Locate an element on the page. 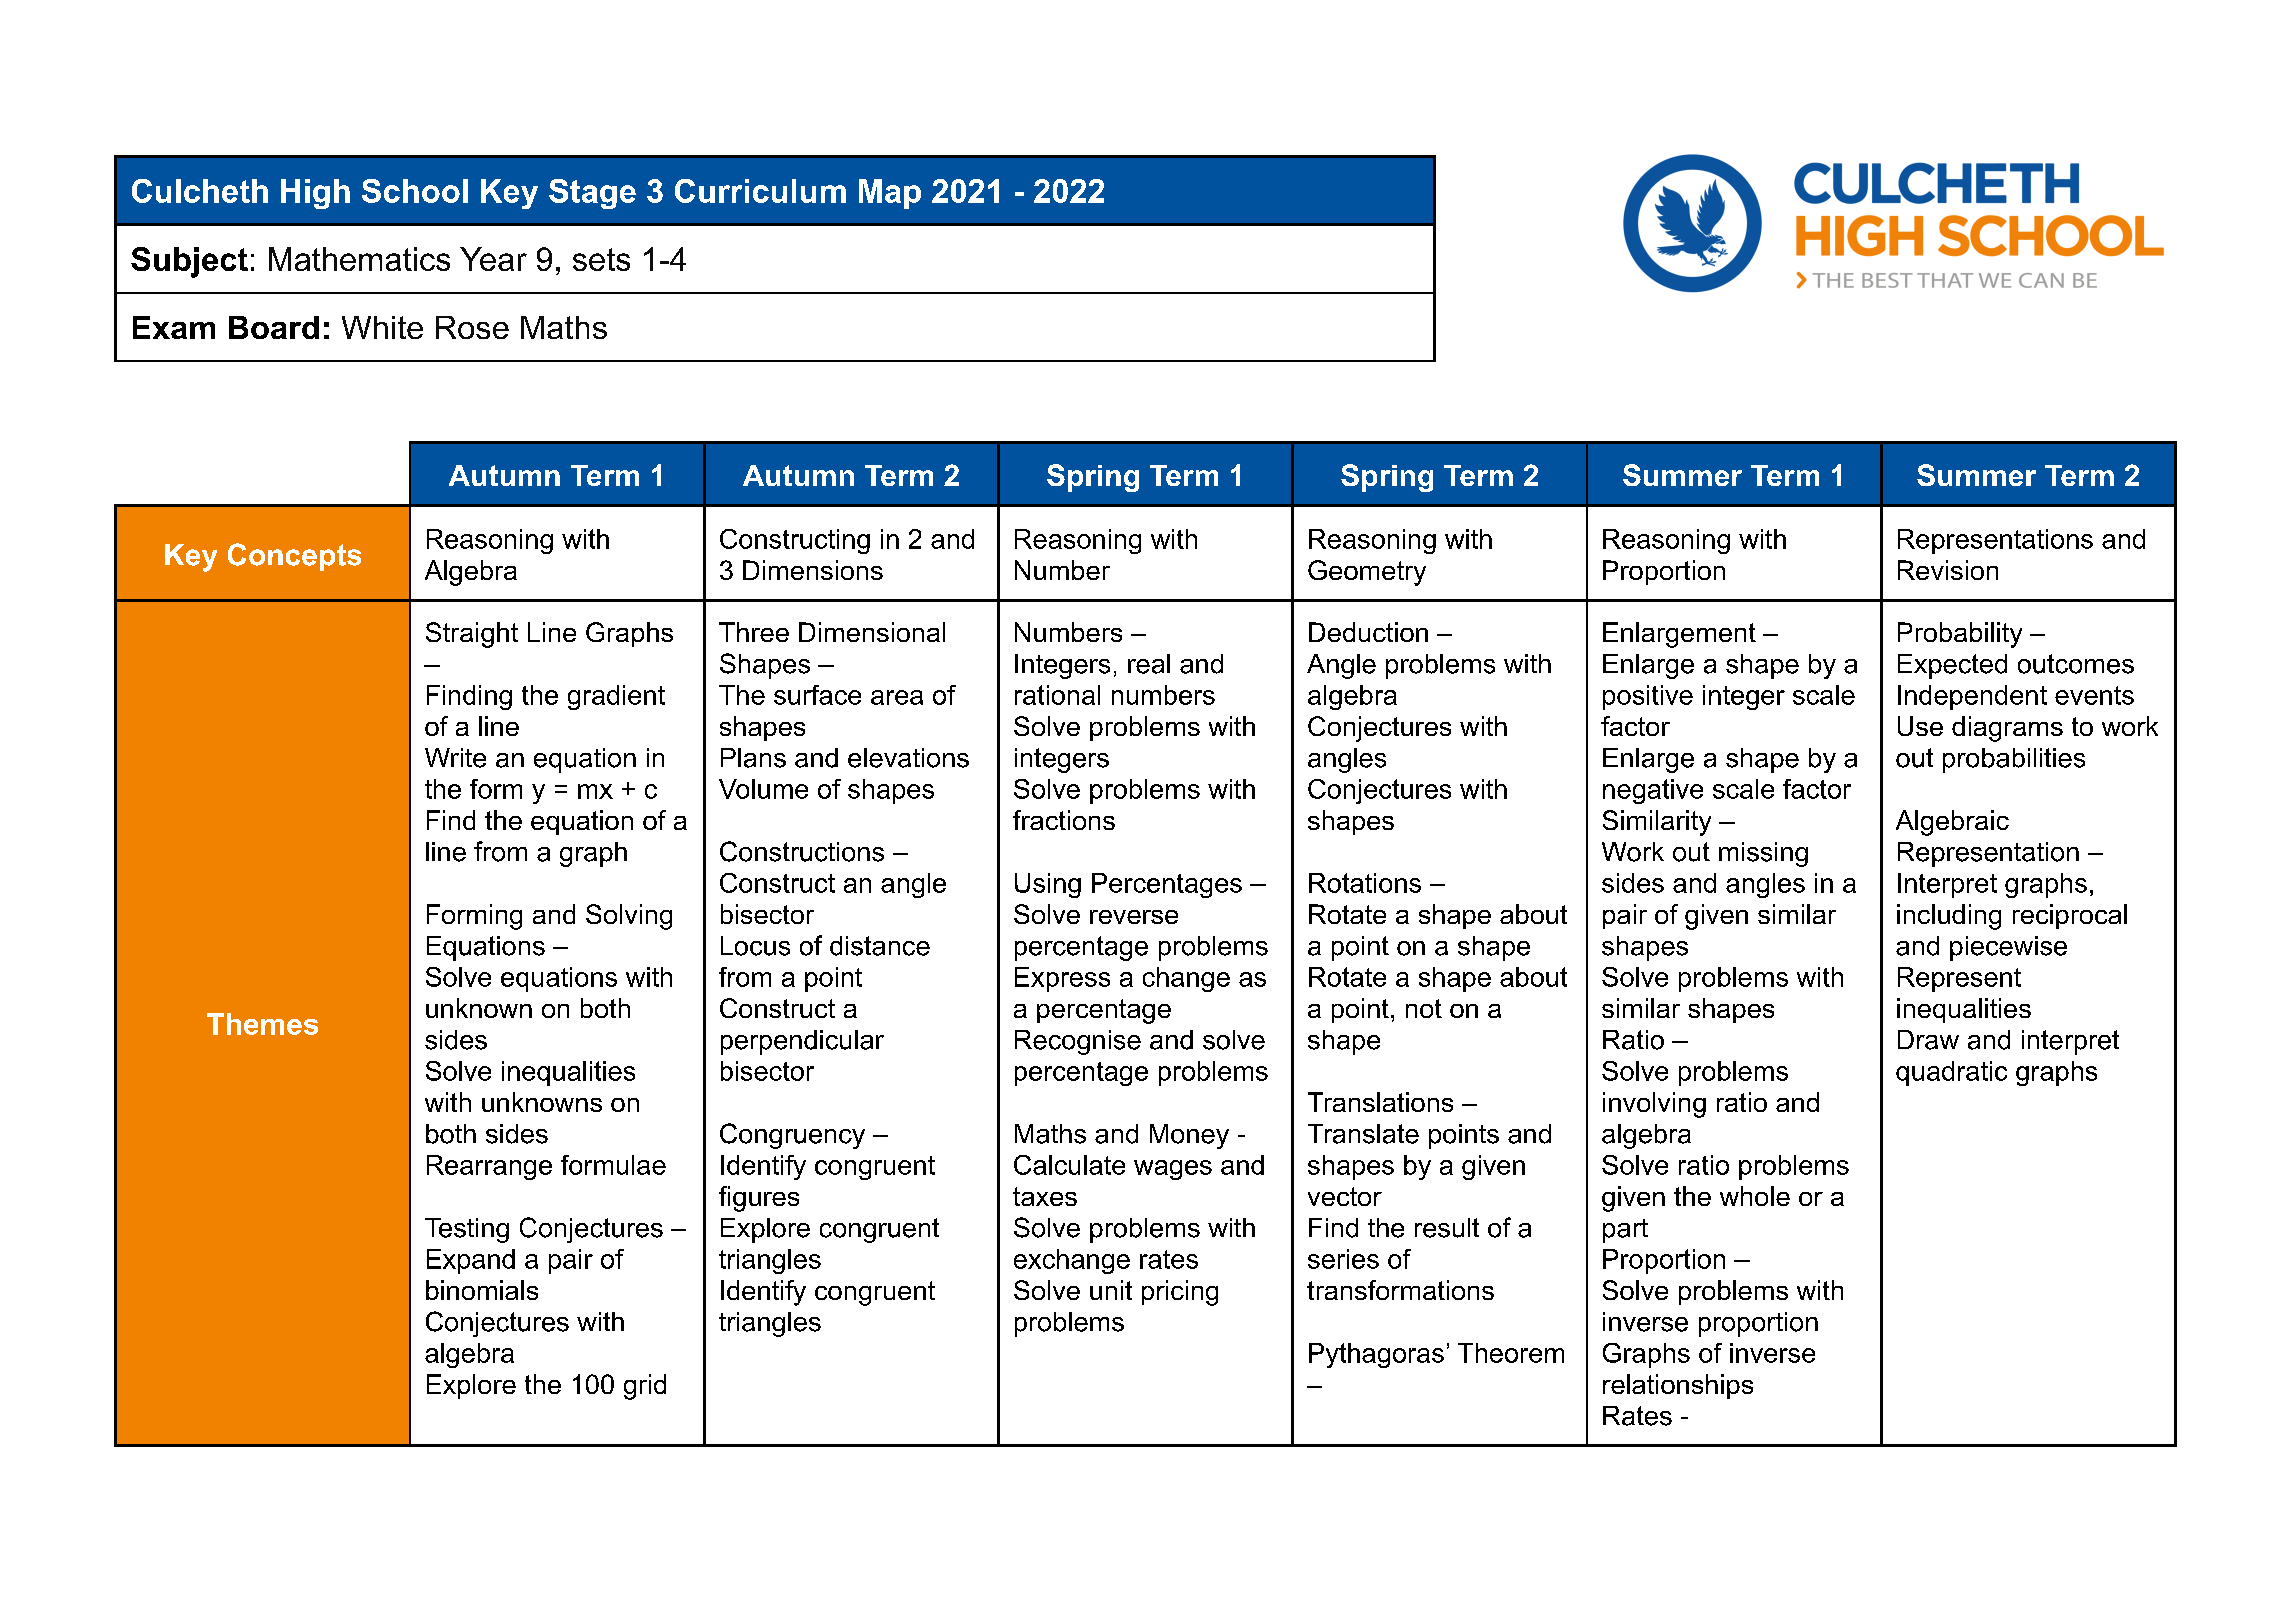 The image size is (2294, 1624). Probability is located at coordinates (1960, 635).
